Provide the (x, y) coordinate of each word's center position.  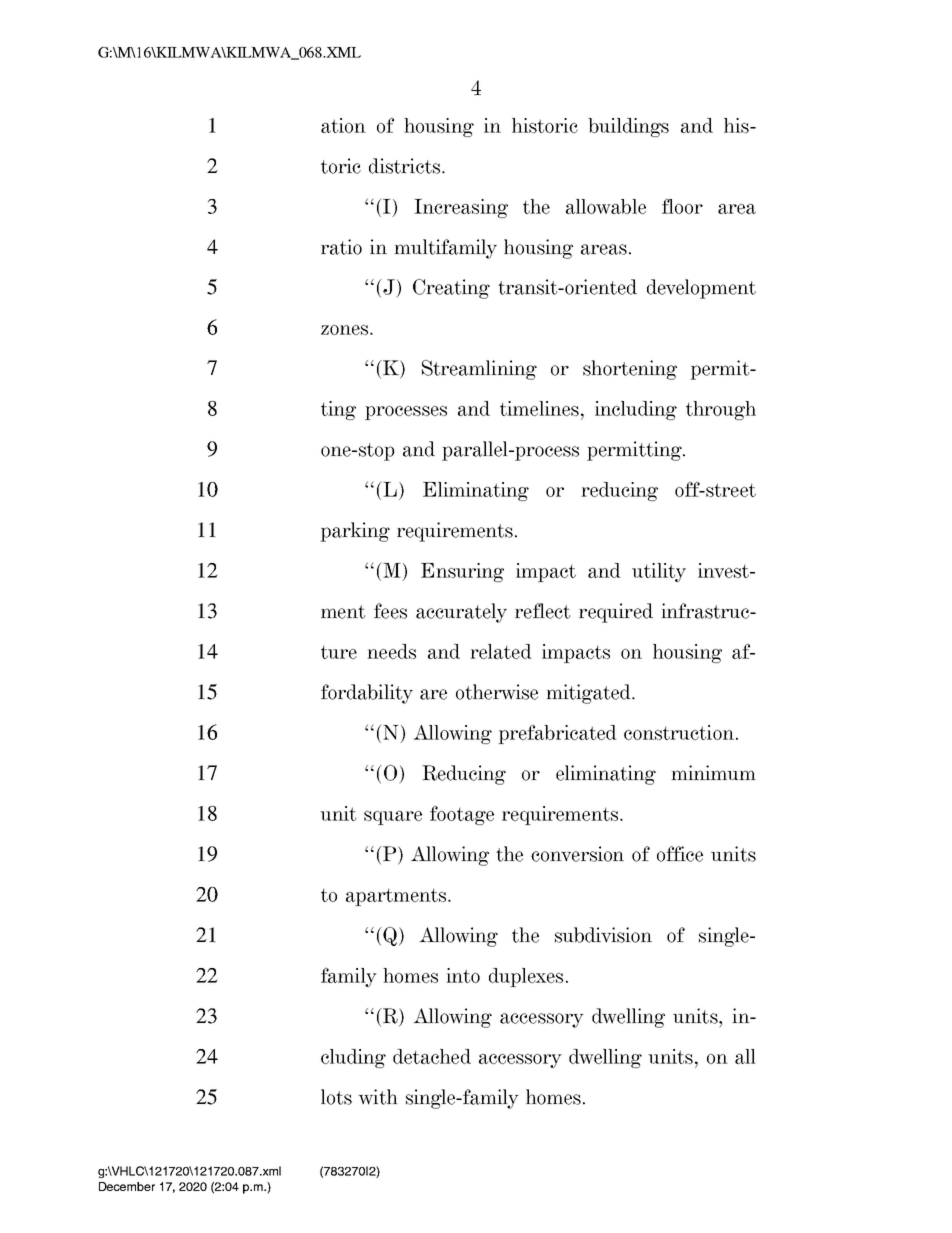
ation (343, 125)
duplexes (526, 977)
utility (659, 572)
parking (355, 532)
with (378, 1097)
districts (404, 166)
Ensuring (462, 572)
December (127, 1186)
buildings (628, 127)
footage (462, 815)
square (393, 818)
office (680, 854)
